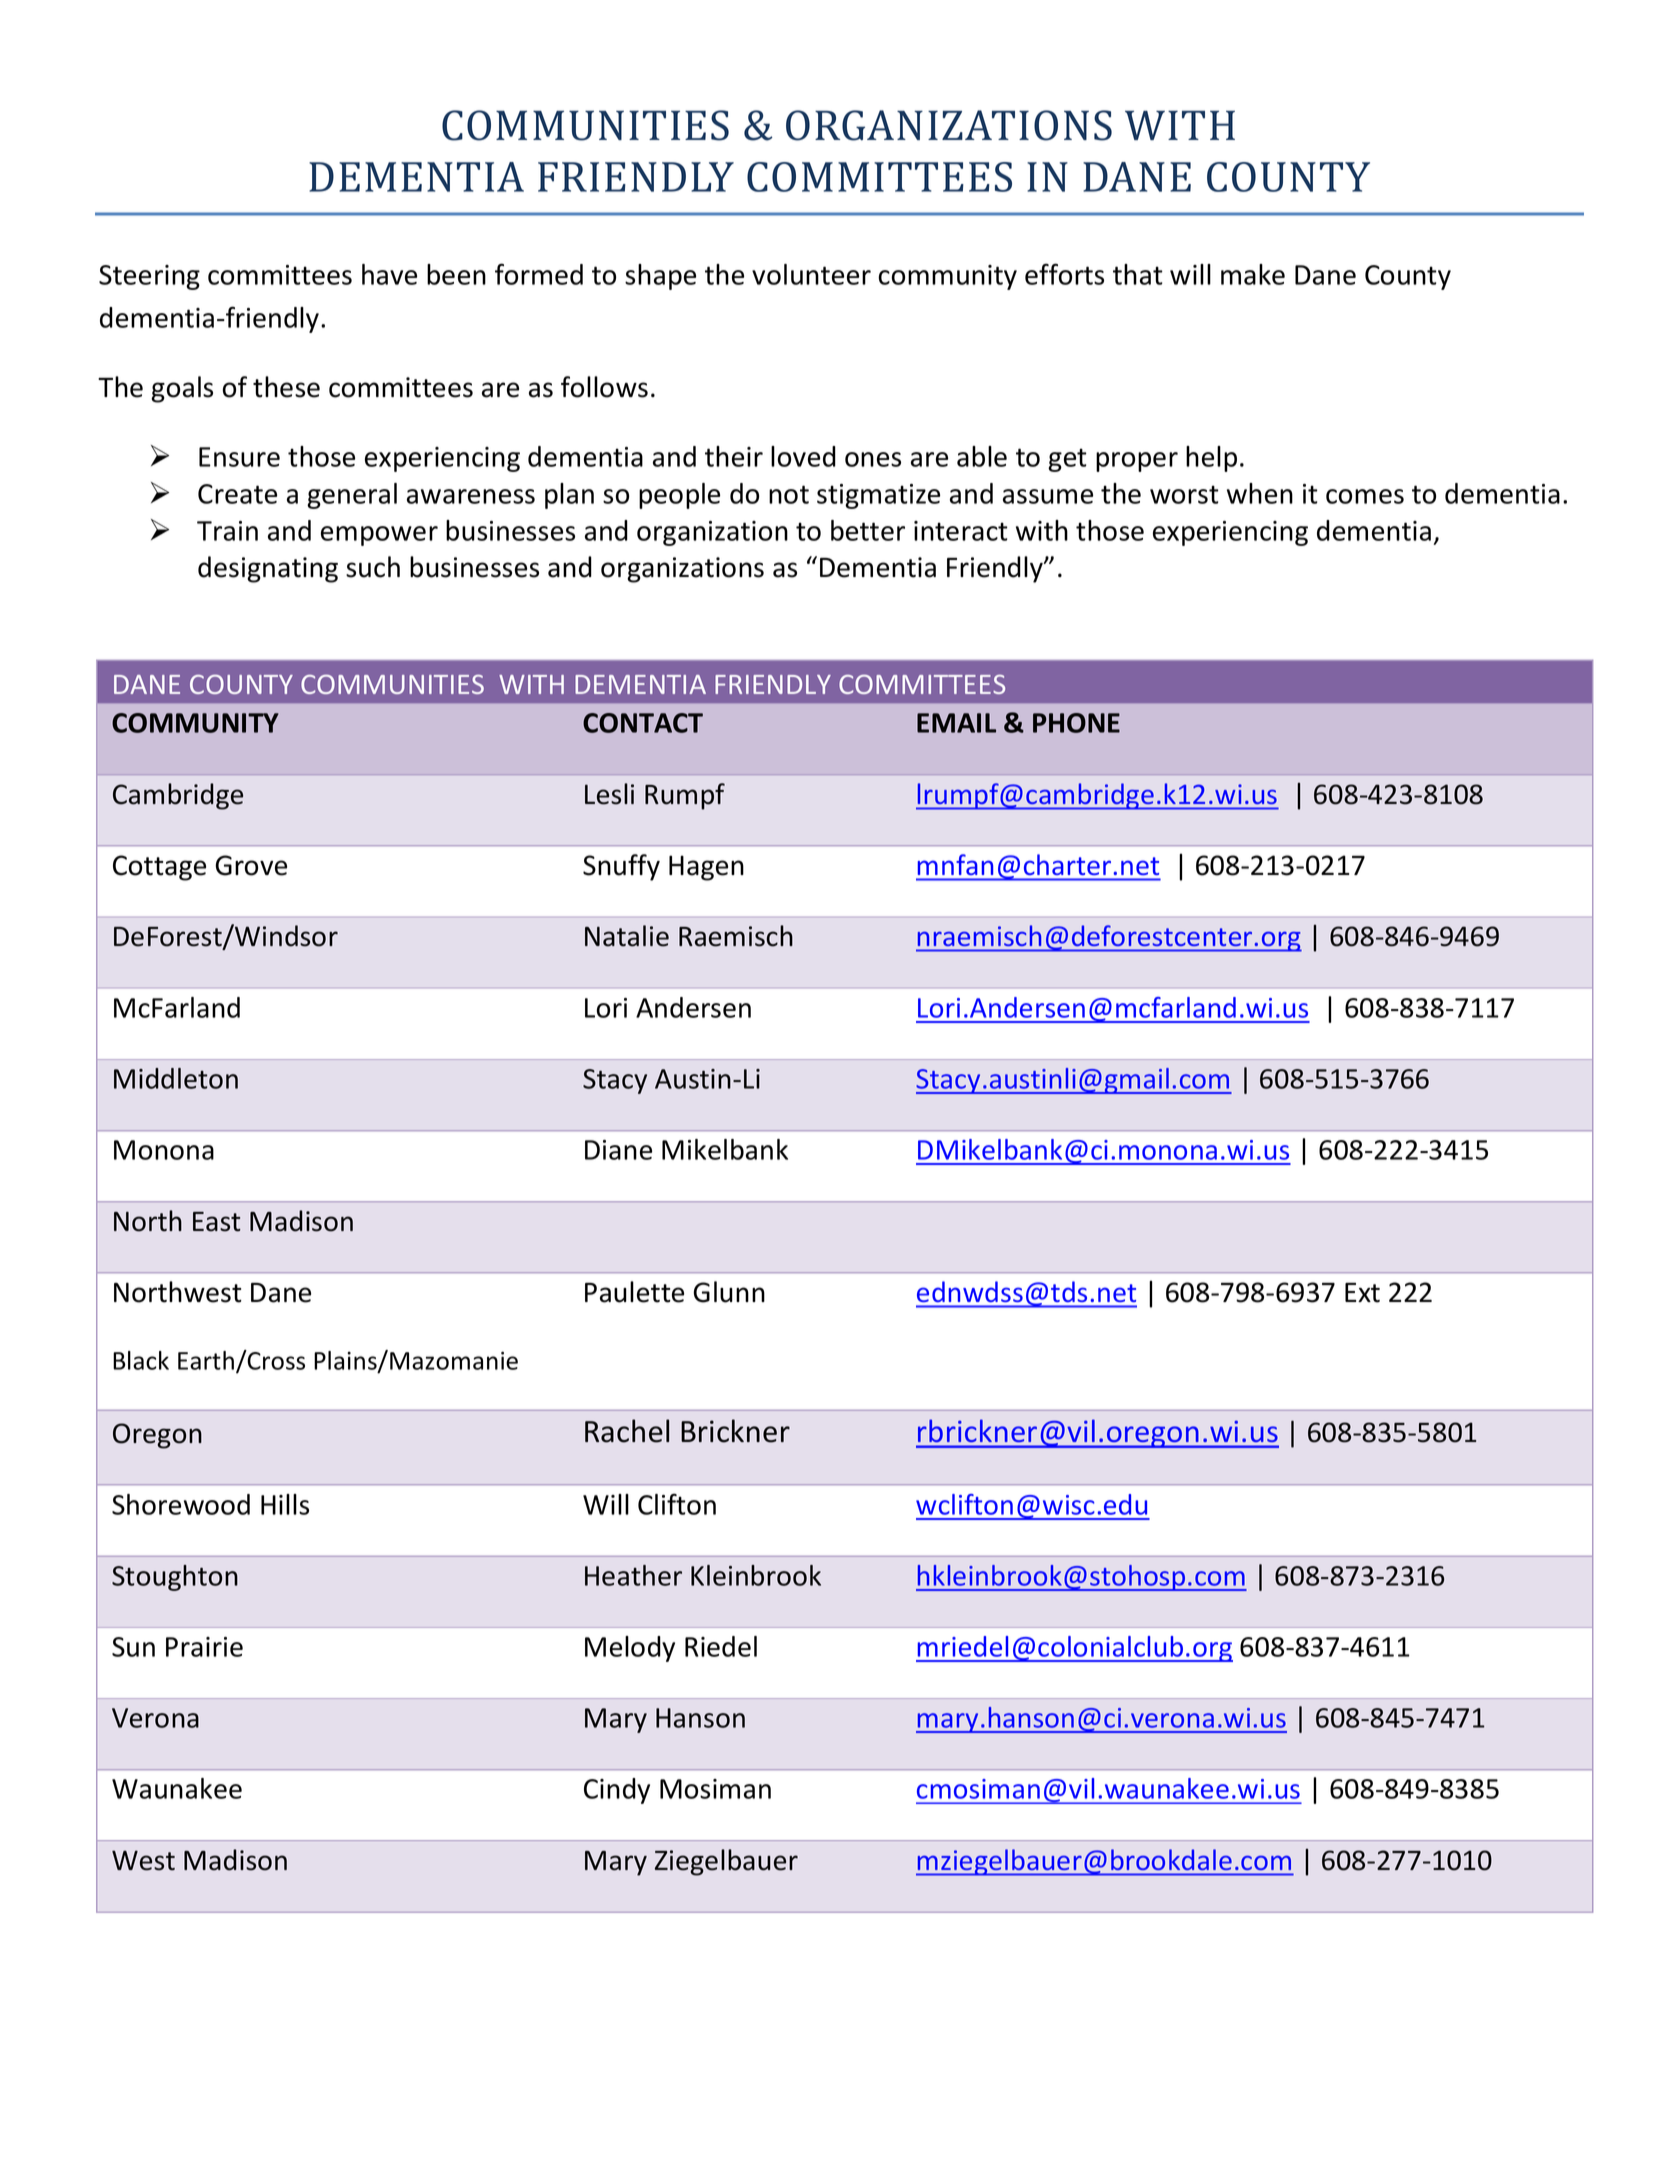 The height and width of the screenshot is (2173, 1679). What do you see at coordinates (1253, 274) in the screenshot?
I see `make` at bounding box center [1253, 274].
